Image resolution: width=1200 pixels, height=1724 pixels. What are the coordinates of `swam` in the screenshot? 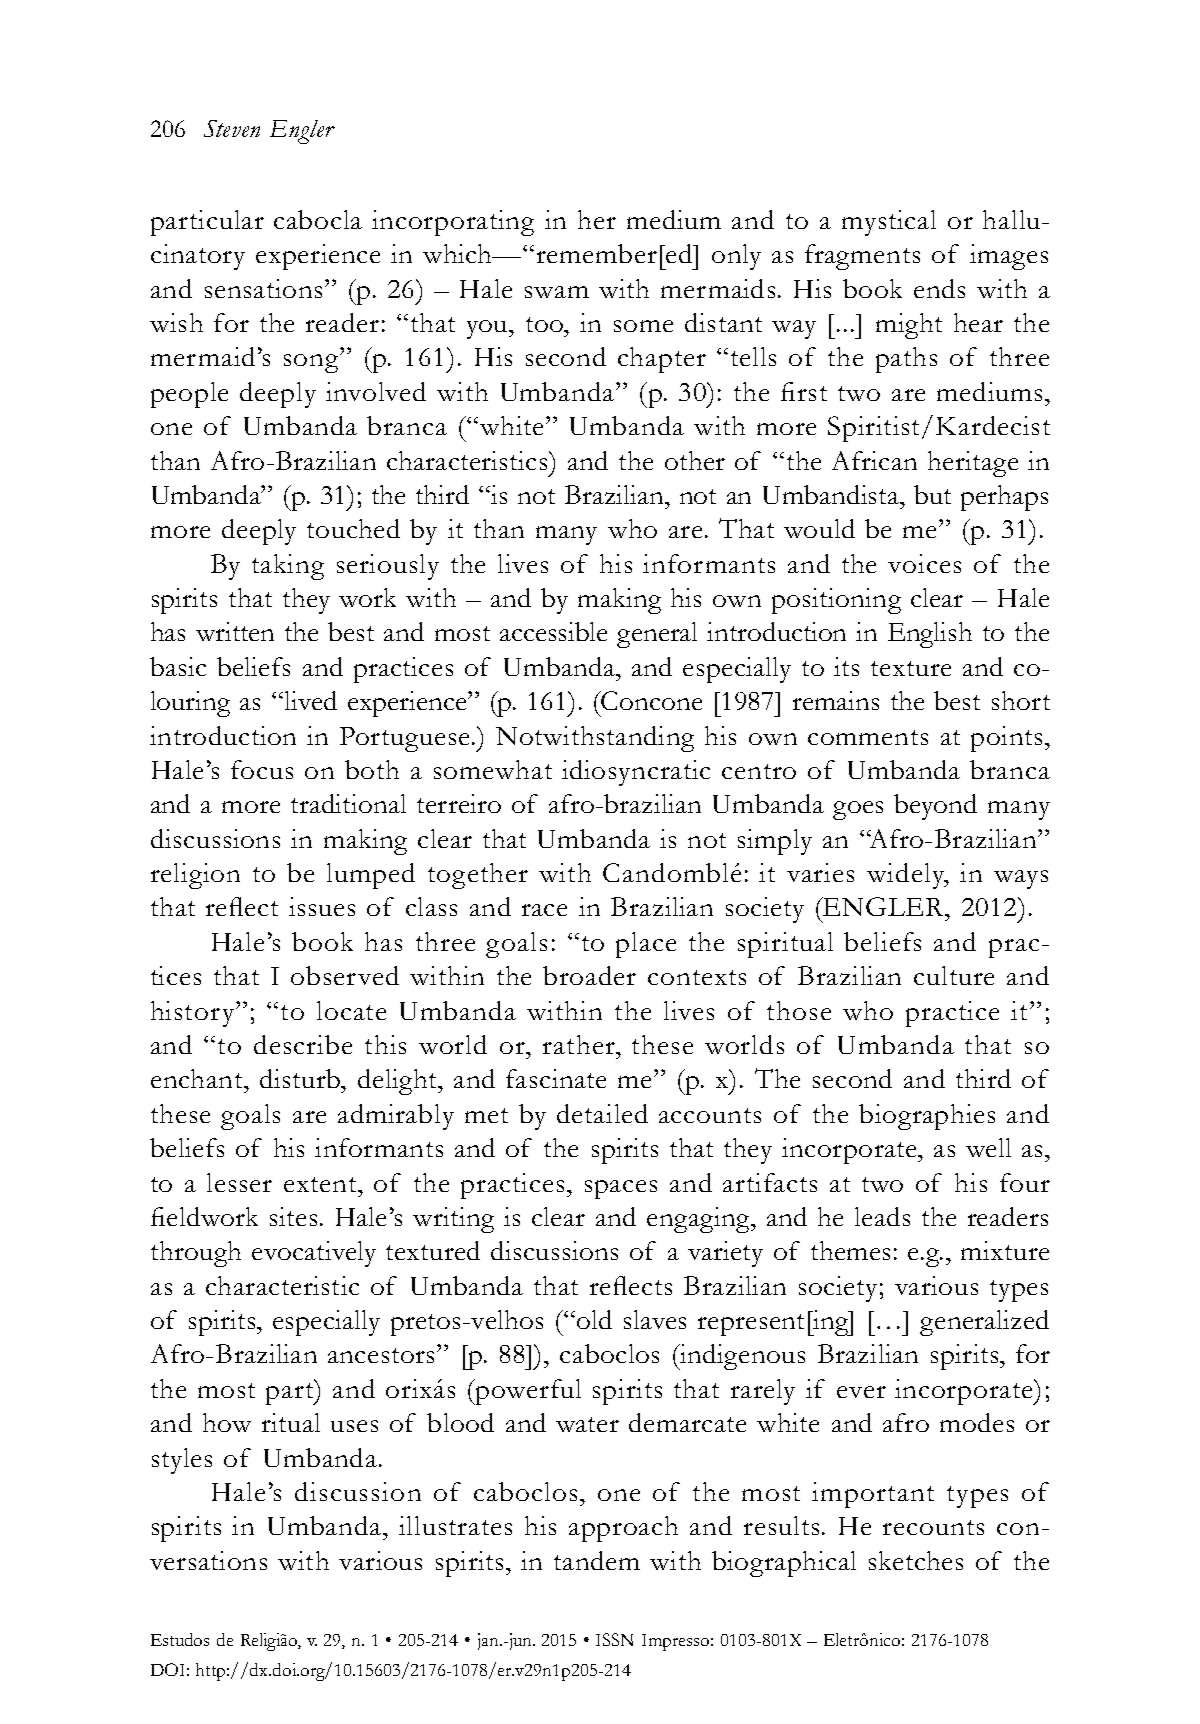 It's located at (557, 292).
